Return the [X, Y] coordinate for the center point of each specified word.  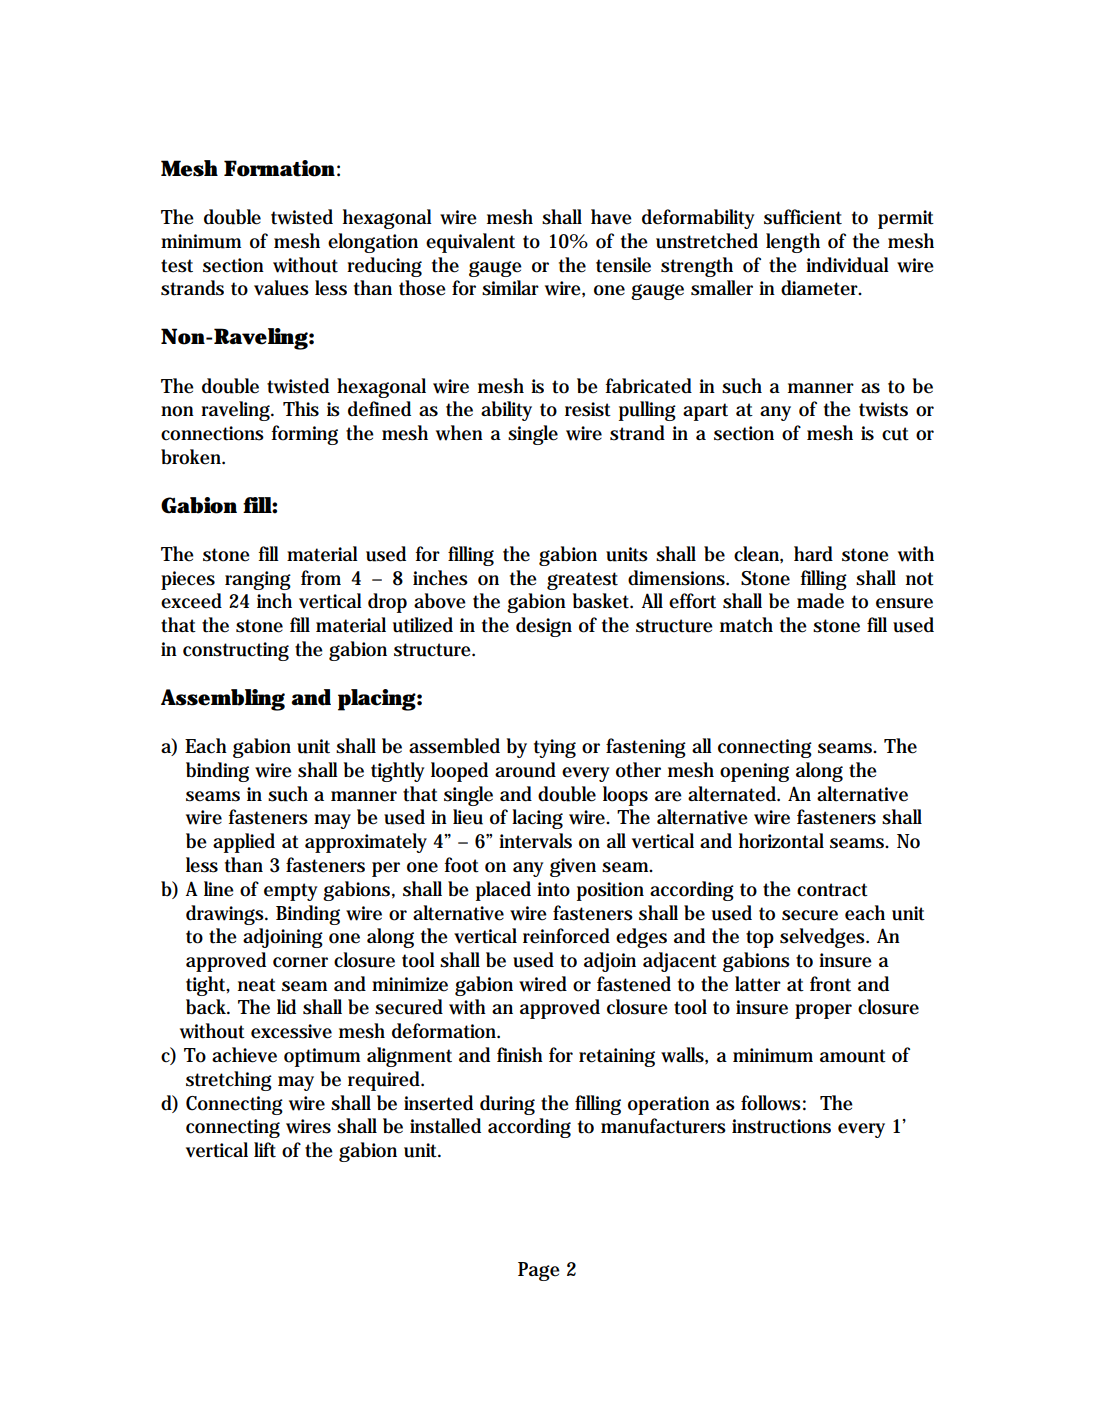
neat [257, 985]
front [830, 984]
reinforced [566, 936]
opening [754, 772]
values [281, 288]
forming [305, 435]
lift [265, 1150]
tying [555, 748]
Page [539, 1271]
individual [847, 265]
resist [588, 409]
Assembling [223, 700]
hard [813, 554]
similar [510, 288]
